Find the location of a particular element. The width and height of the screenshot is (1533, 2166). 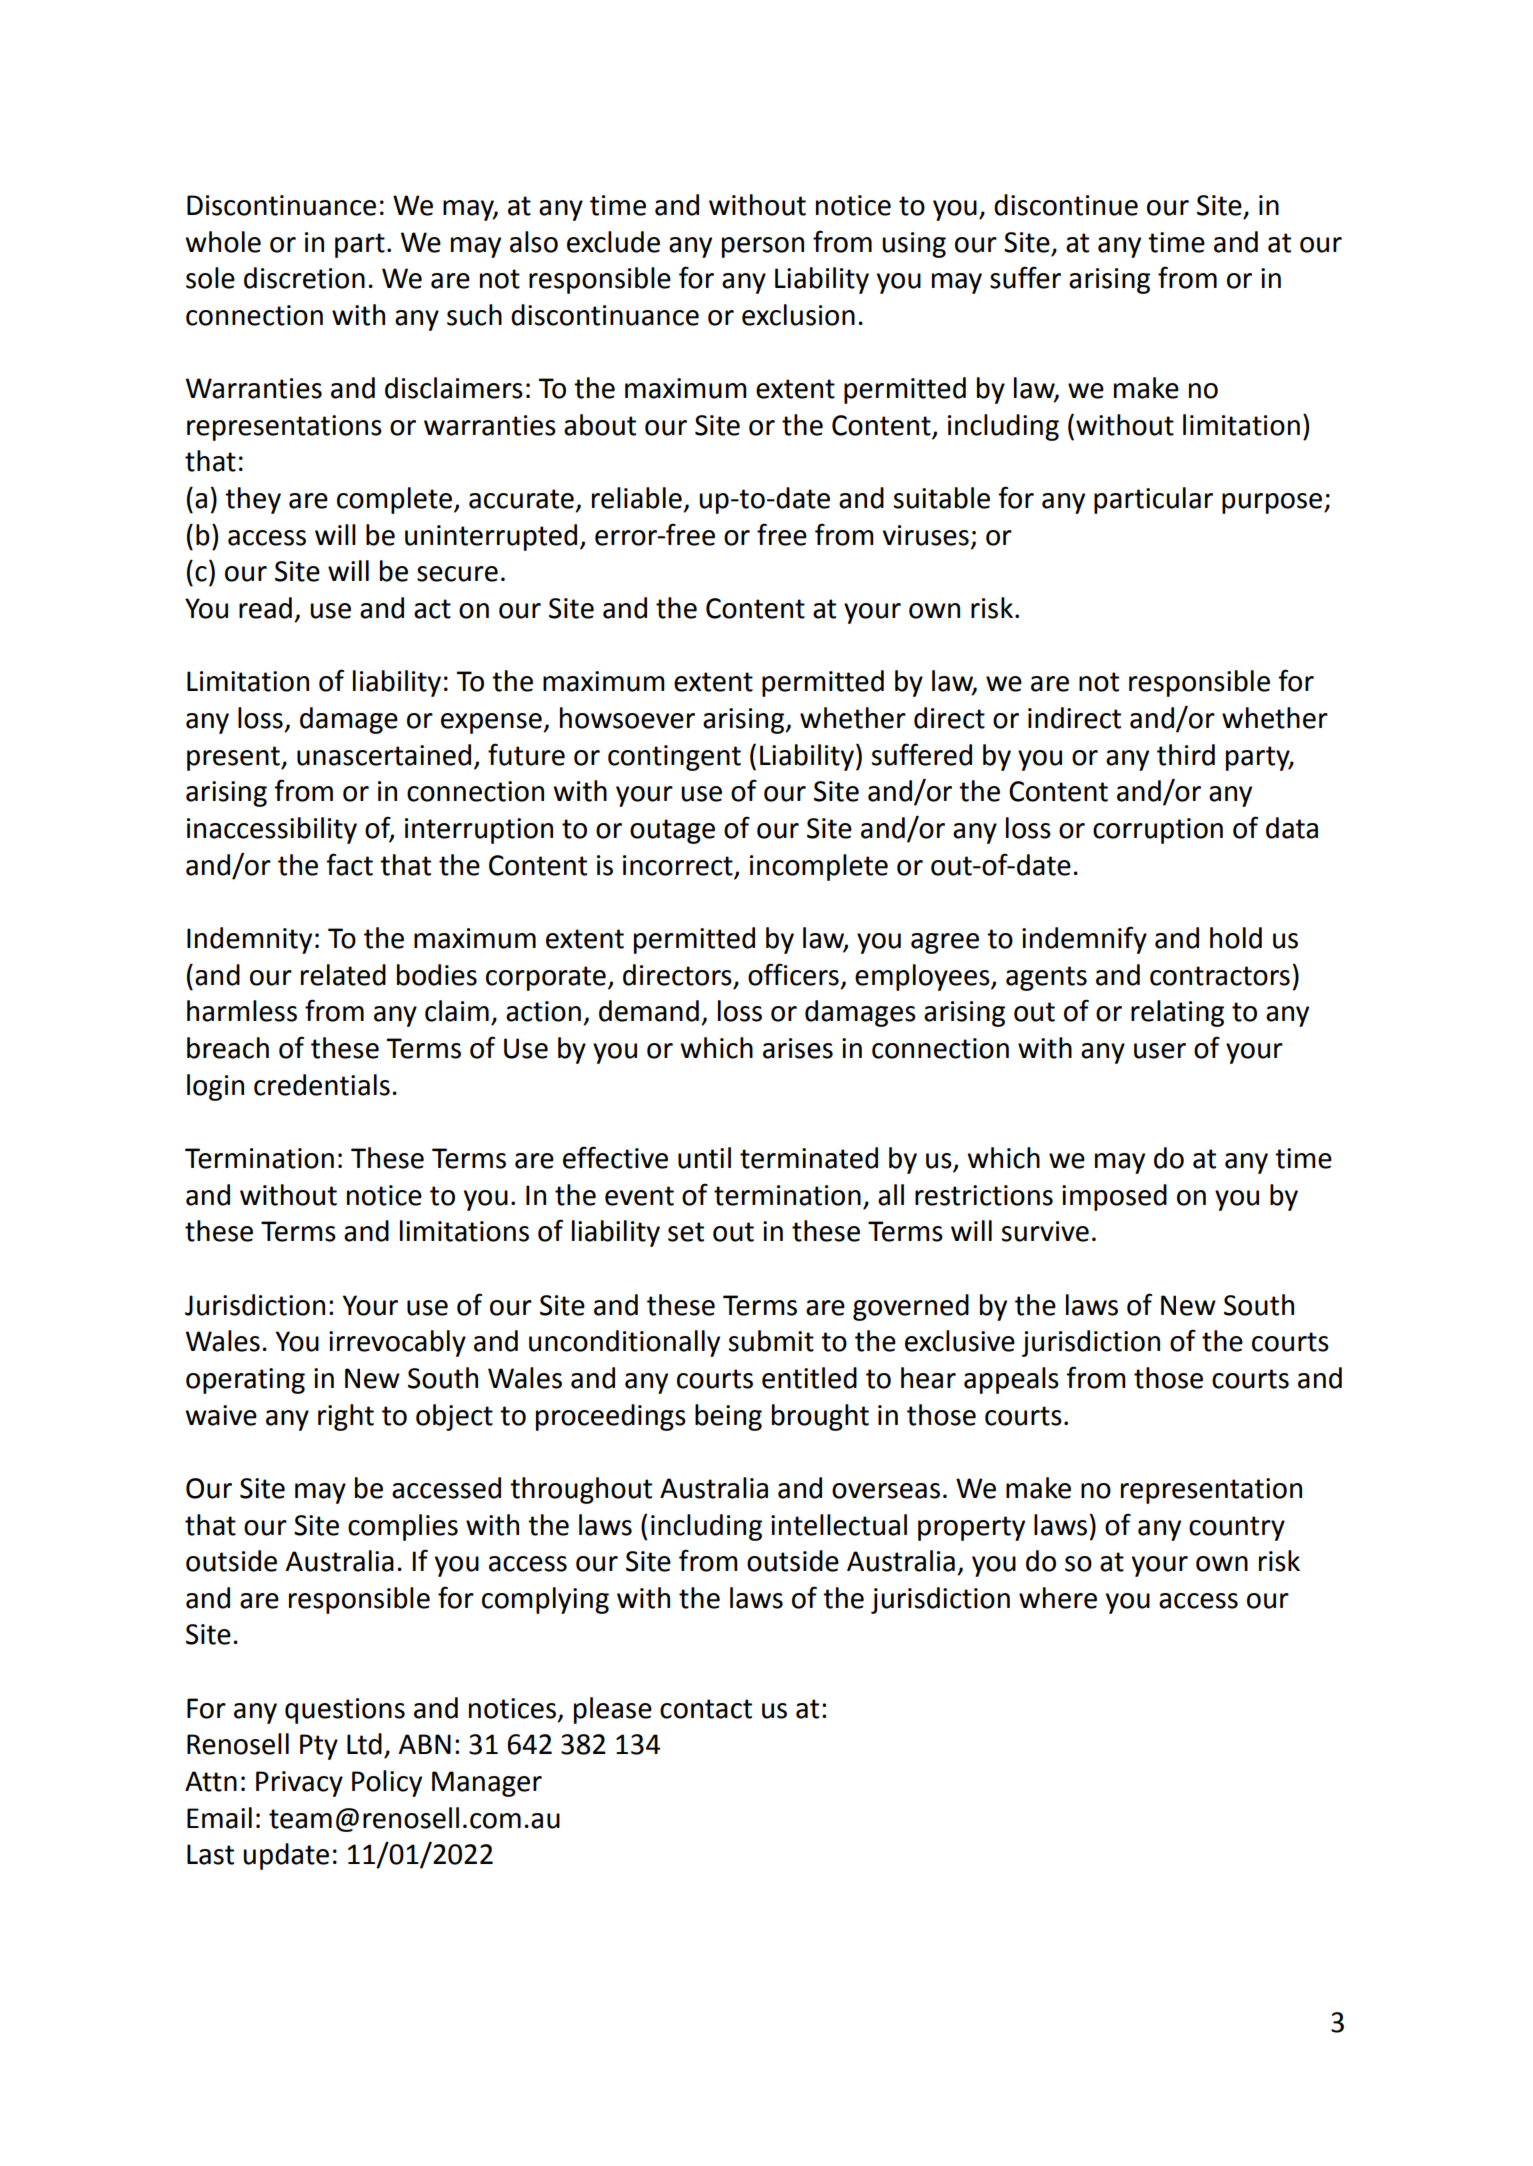

discretion is located at coordinates (304, 278).
